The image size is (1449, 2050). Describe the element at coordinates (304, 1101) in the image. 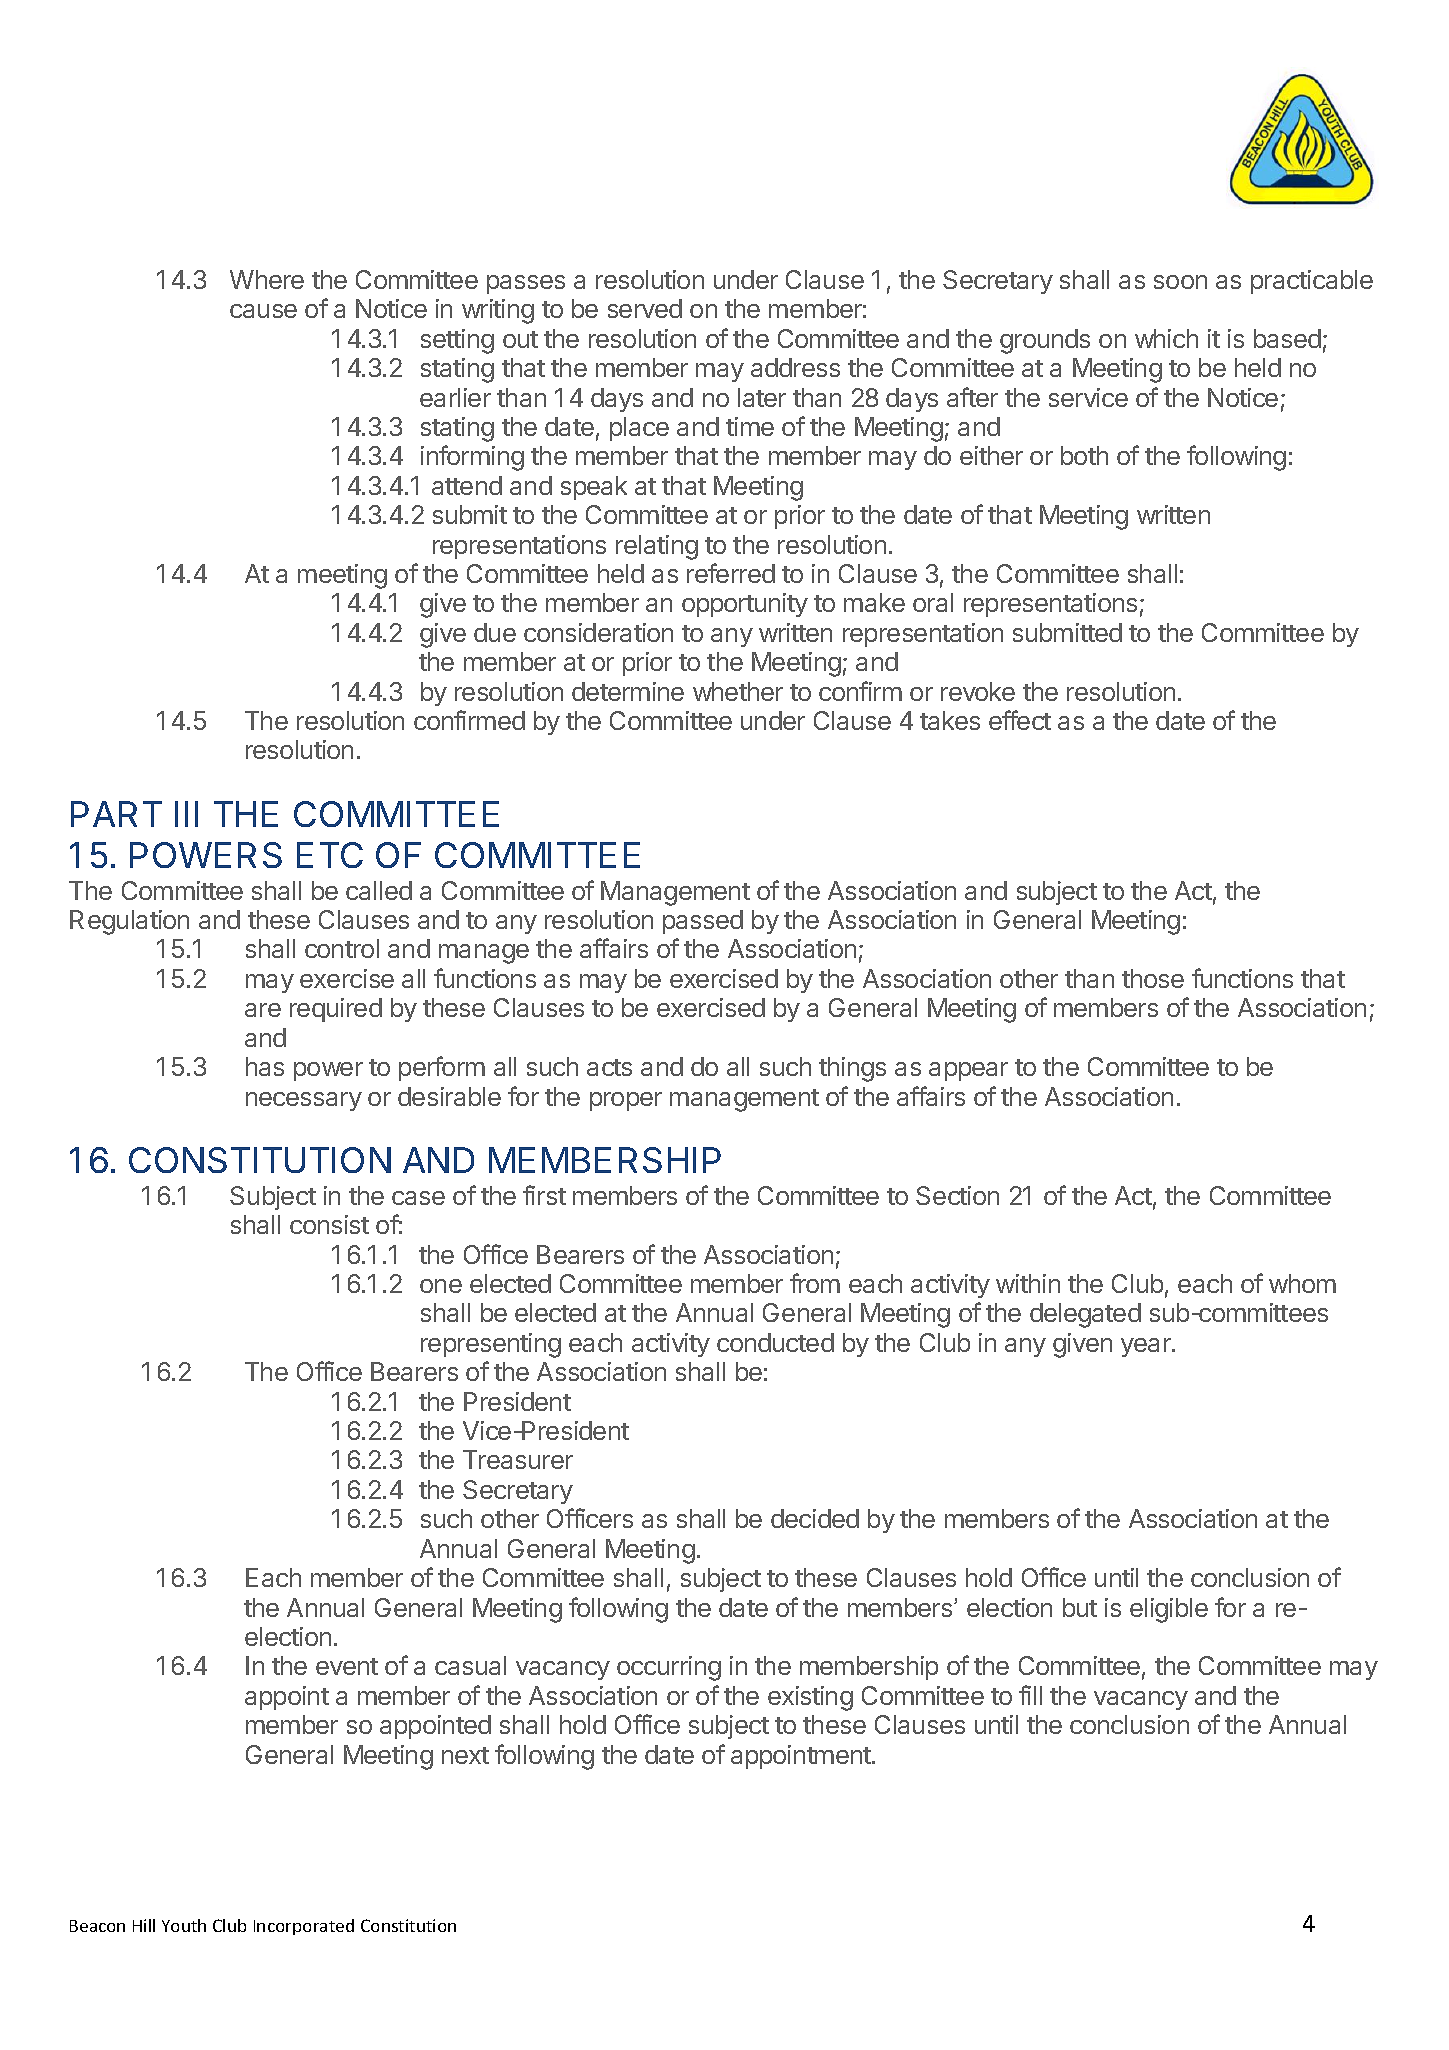

I see `necessary` at that location.
